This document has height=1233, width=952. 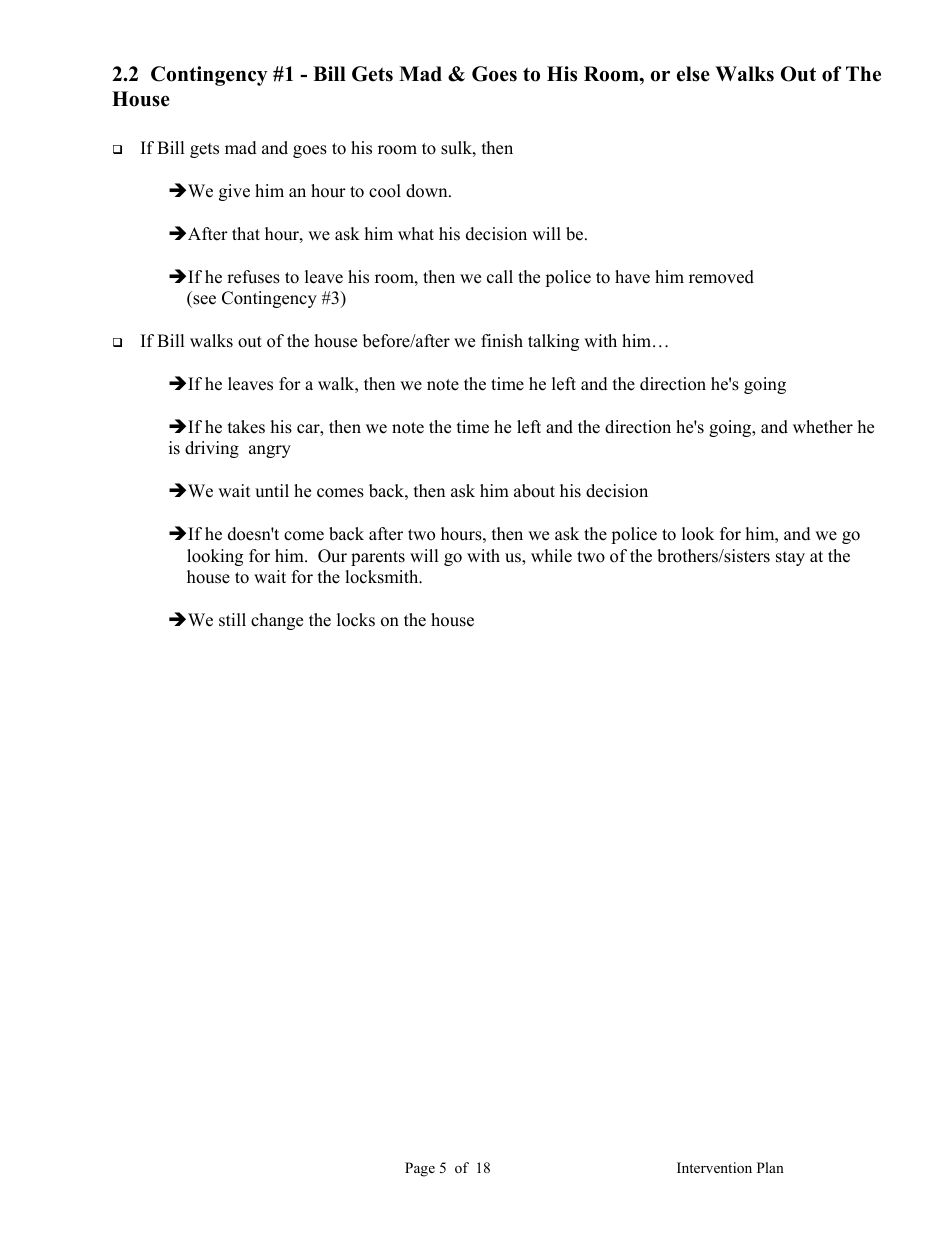 I want to click on angry, so click(x=270, y=451).
